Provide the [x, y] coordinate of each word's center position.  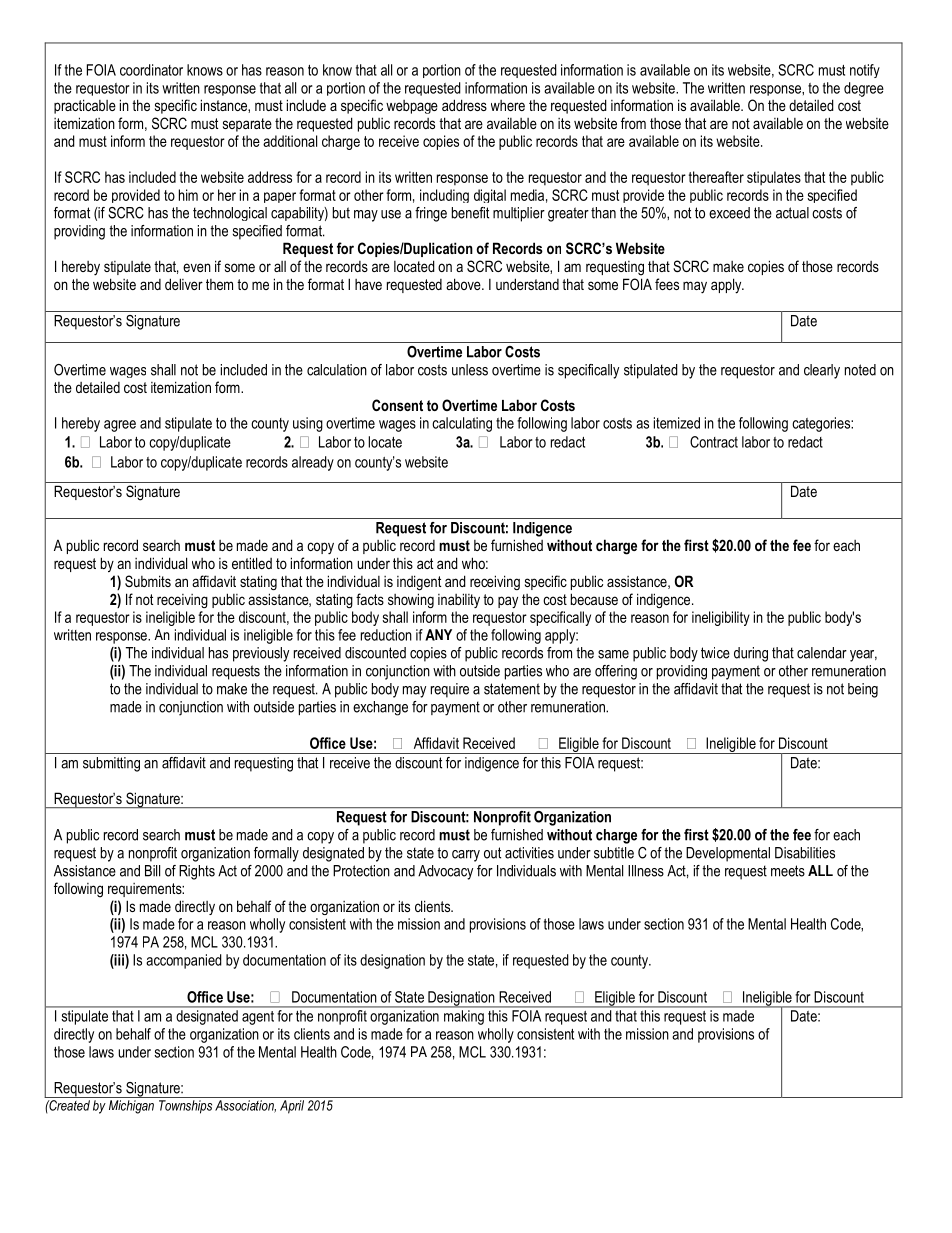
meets [788, 871]
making [464, 1017]
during [751, 654]
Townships [185, 1107]
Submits [148, 581]
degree [864, 89]
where [508, 105]
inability [459, 600]
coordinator [151, 70]
